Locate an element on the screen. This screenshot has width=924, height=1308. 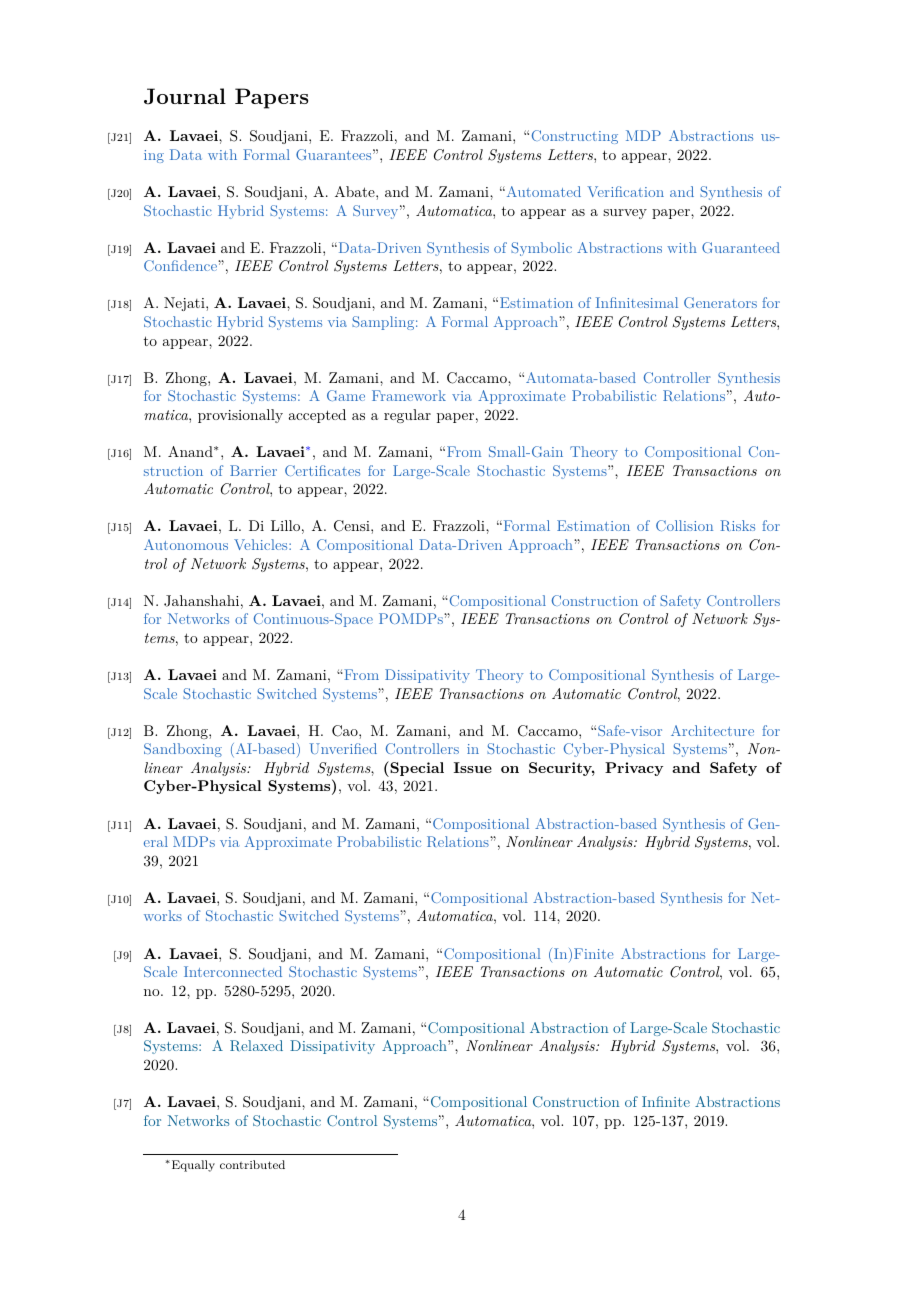
Collision is located at coordinates (684, 525).
